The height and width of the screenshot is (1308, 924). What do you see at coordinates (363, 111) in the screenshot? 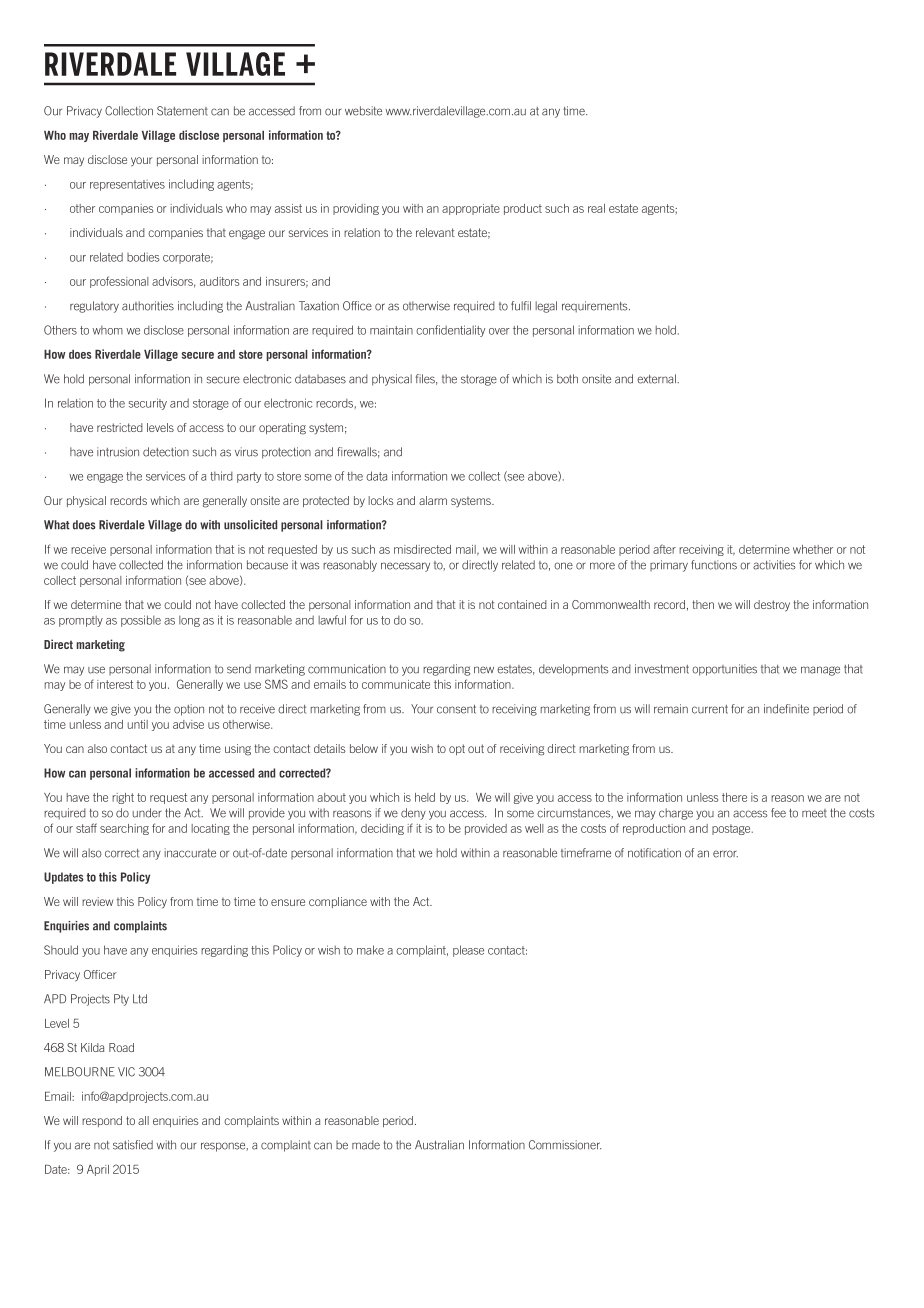
I see `website` at bounding box center [363, 111].
